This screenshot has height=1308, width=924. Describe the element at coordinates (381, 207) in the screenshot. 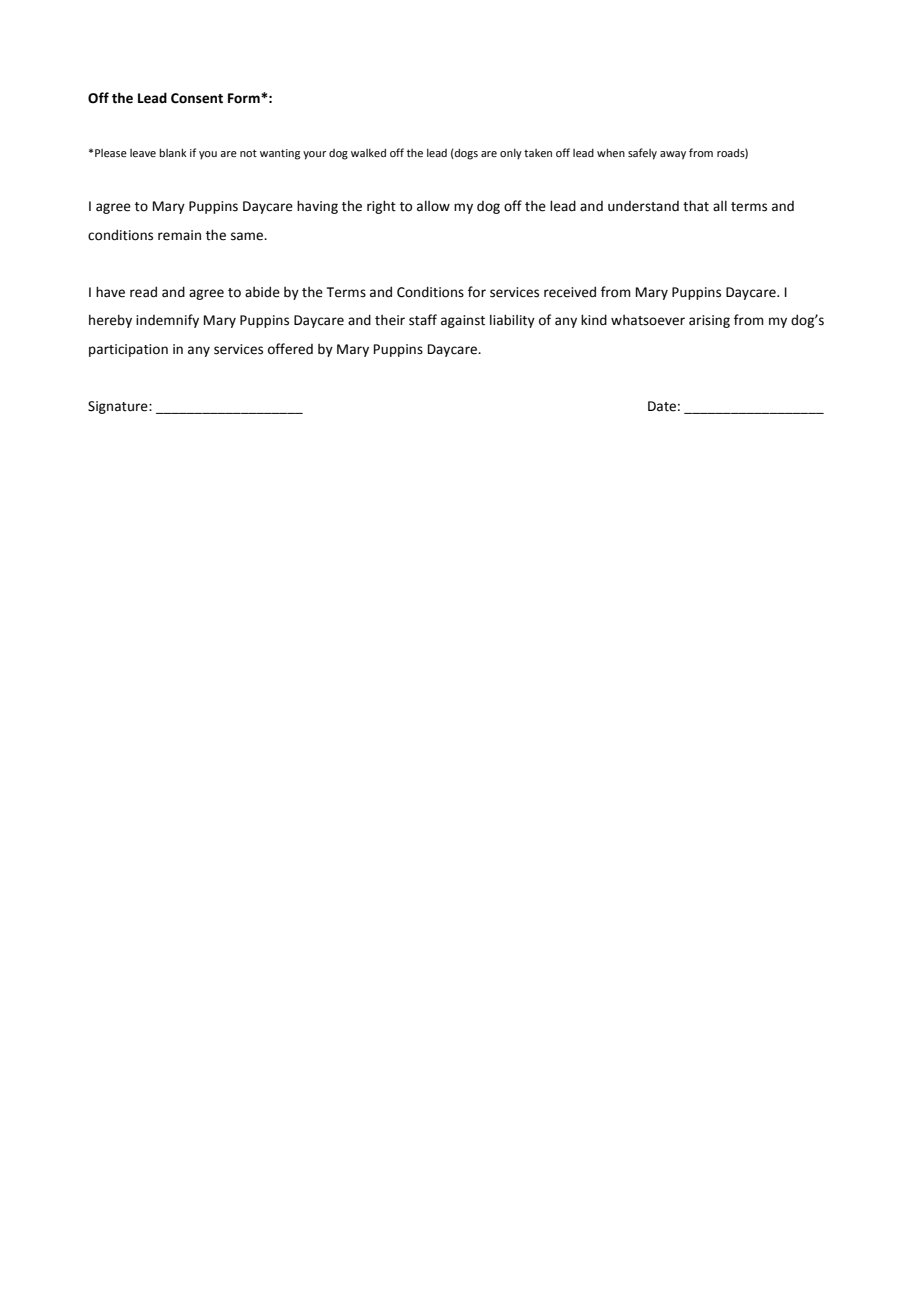

I see `right` at that location.
